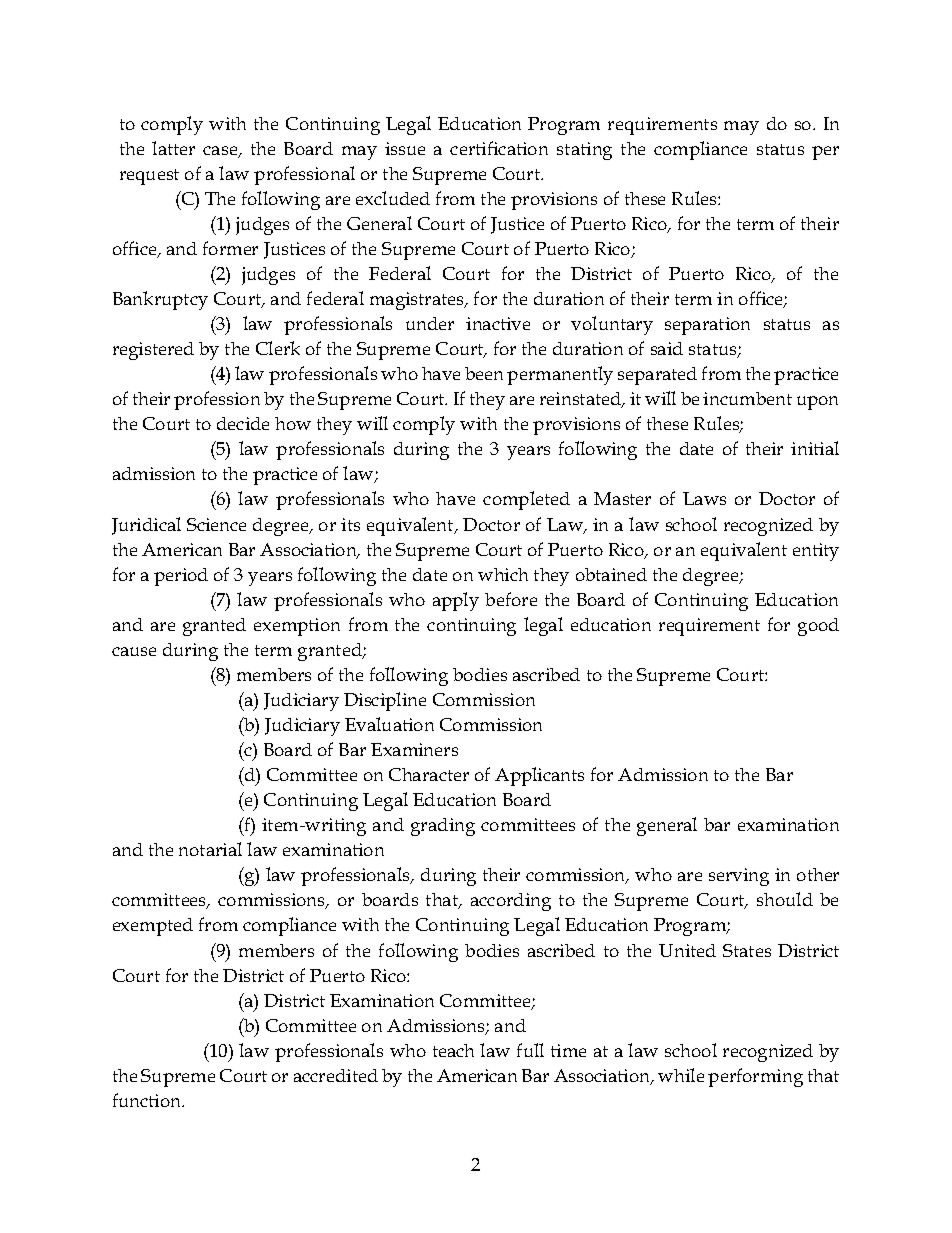  I want to click on serving, so click(739, 877).
